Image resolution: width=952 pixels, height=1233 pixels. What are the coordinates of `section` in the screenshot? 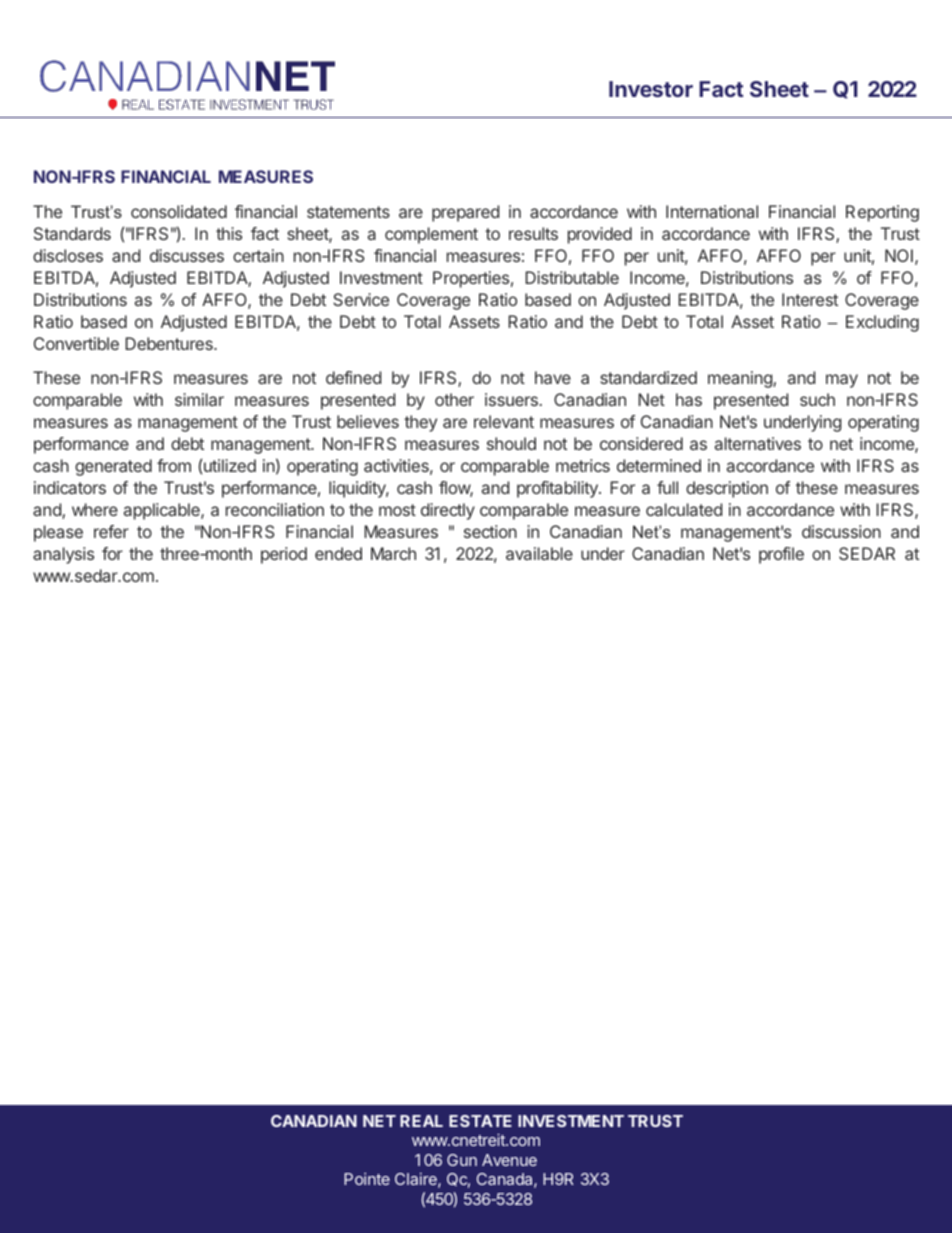 It's located at (490, 531).
